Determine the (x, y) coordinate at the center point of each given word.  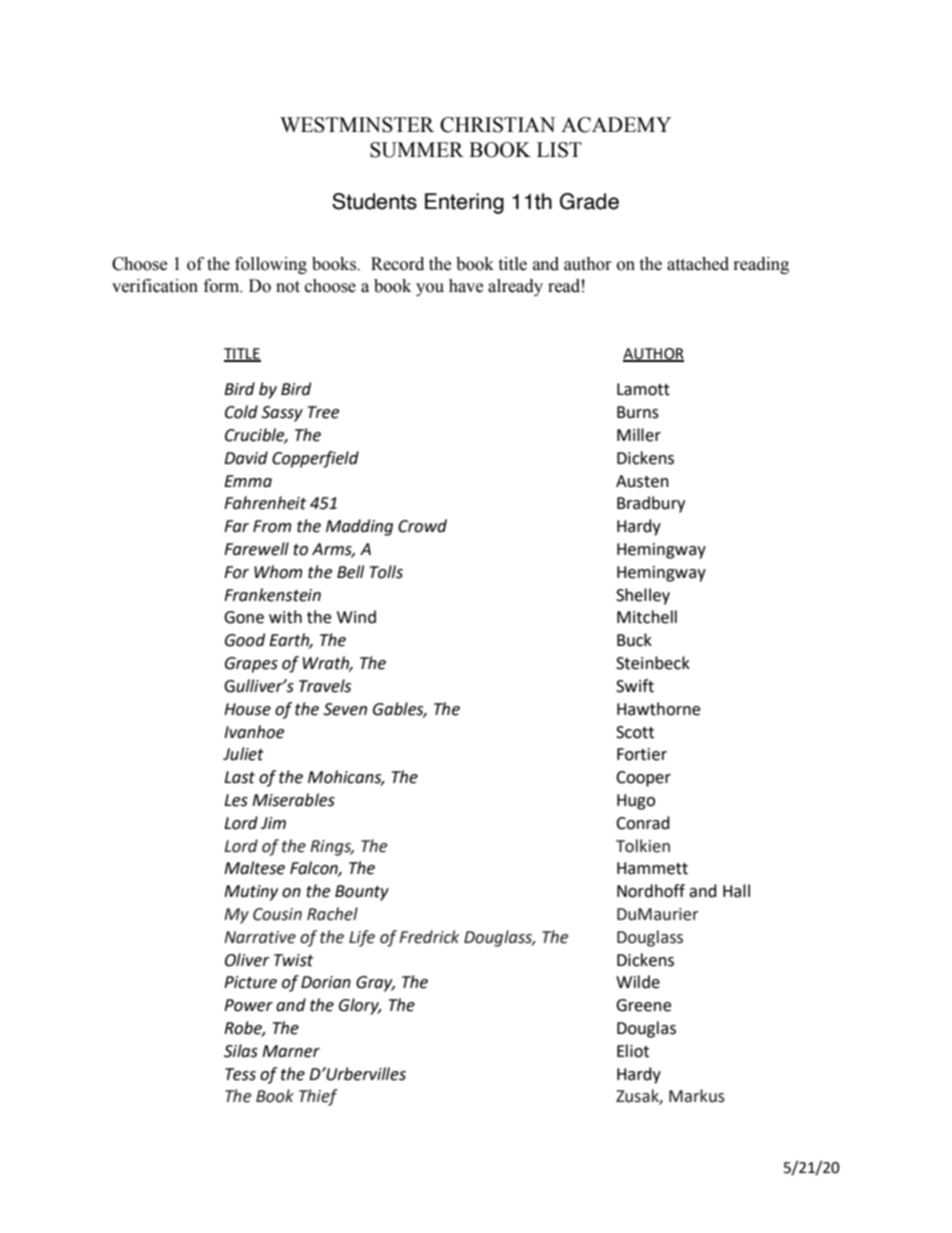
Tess (240, 1074)
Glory (360, 1006)
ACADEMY (616, 125)
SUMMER (417, 150)
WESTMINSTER (357, 125)
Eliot (633, 1051)
